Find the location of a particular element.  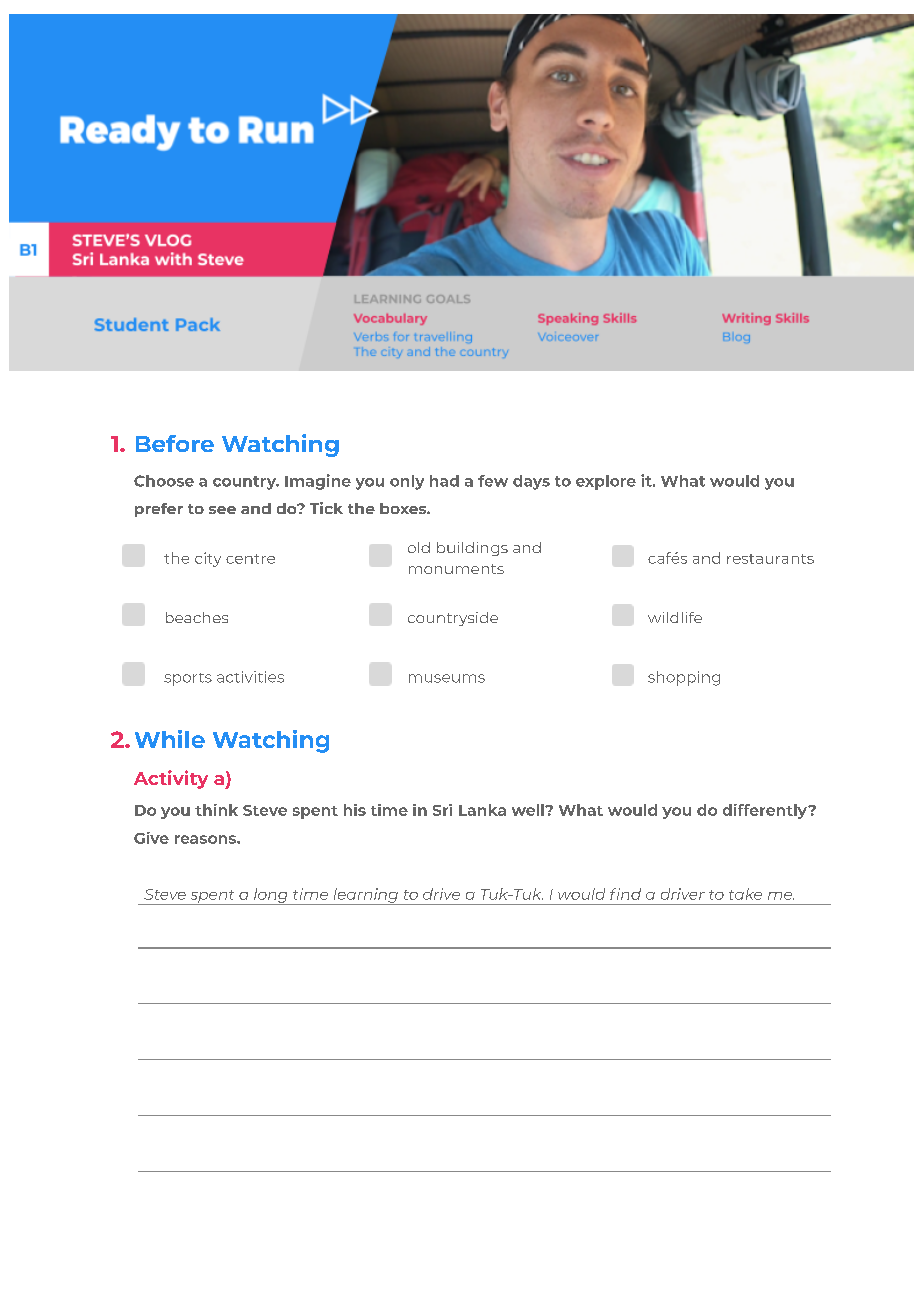

learning is located at coordinates (365, 896).
